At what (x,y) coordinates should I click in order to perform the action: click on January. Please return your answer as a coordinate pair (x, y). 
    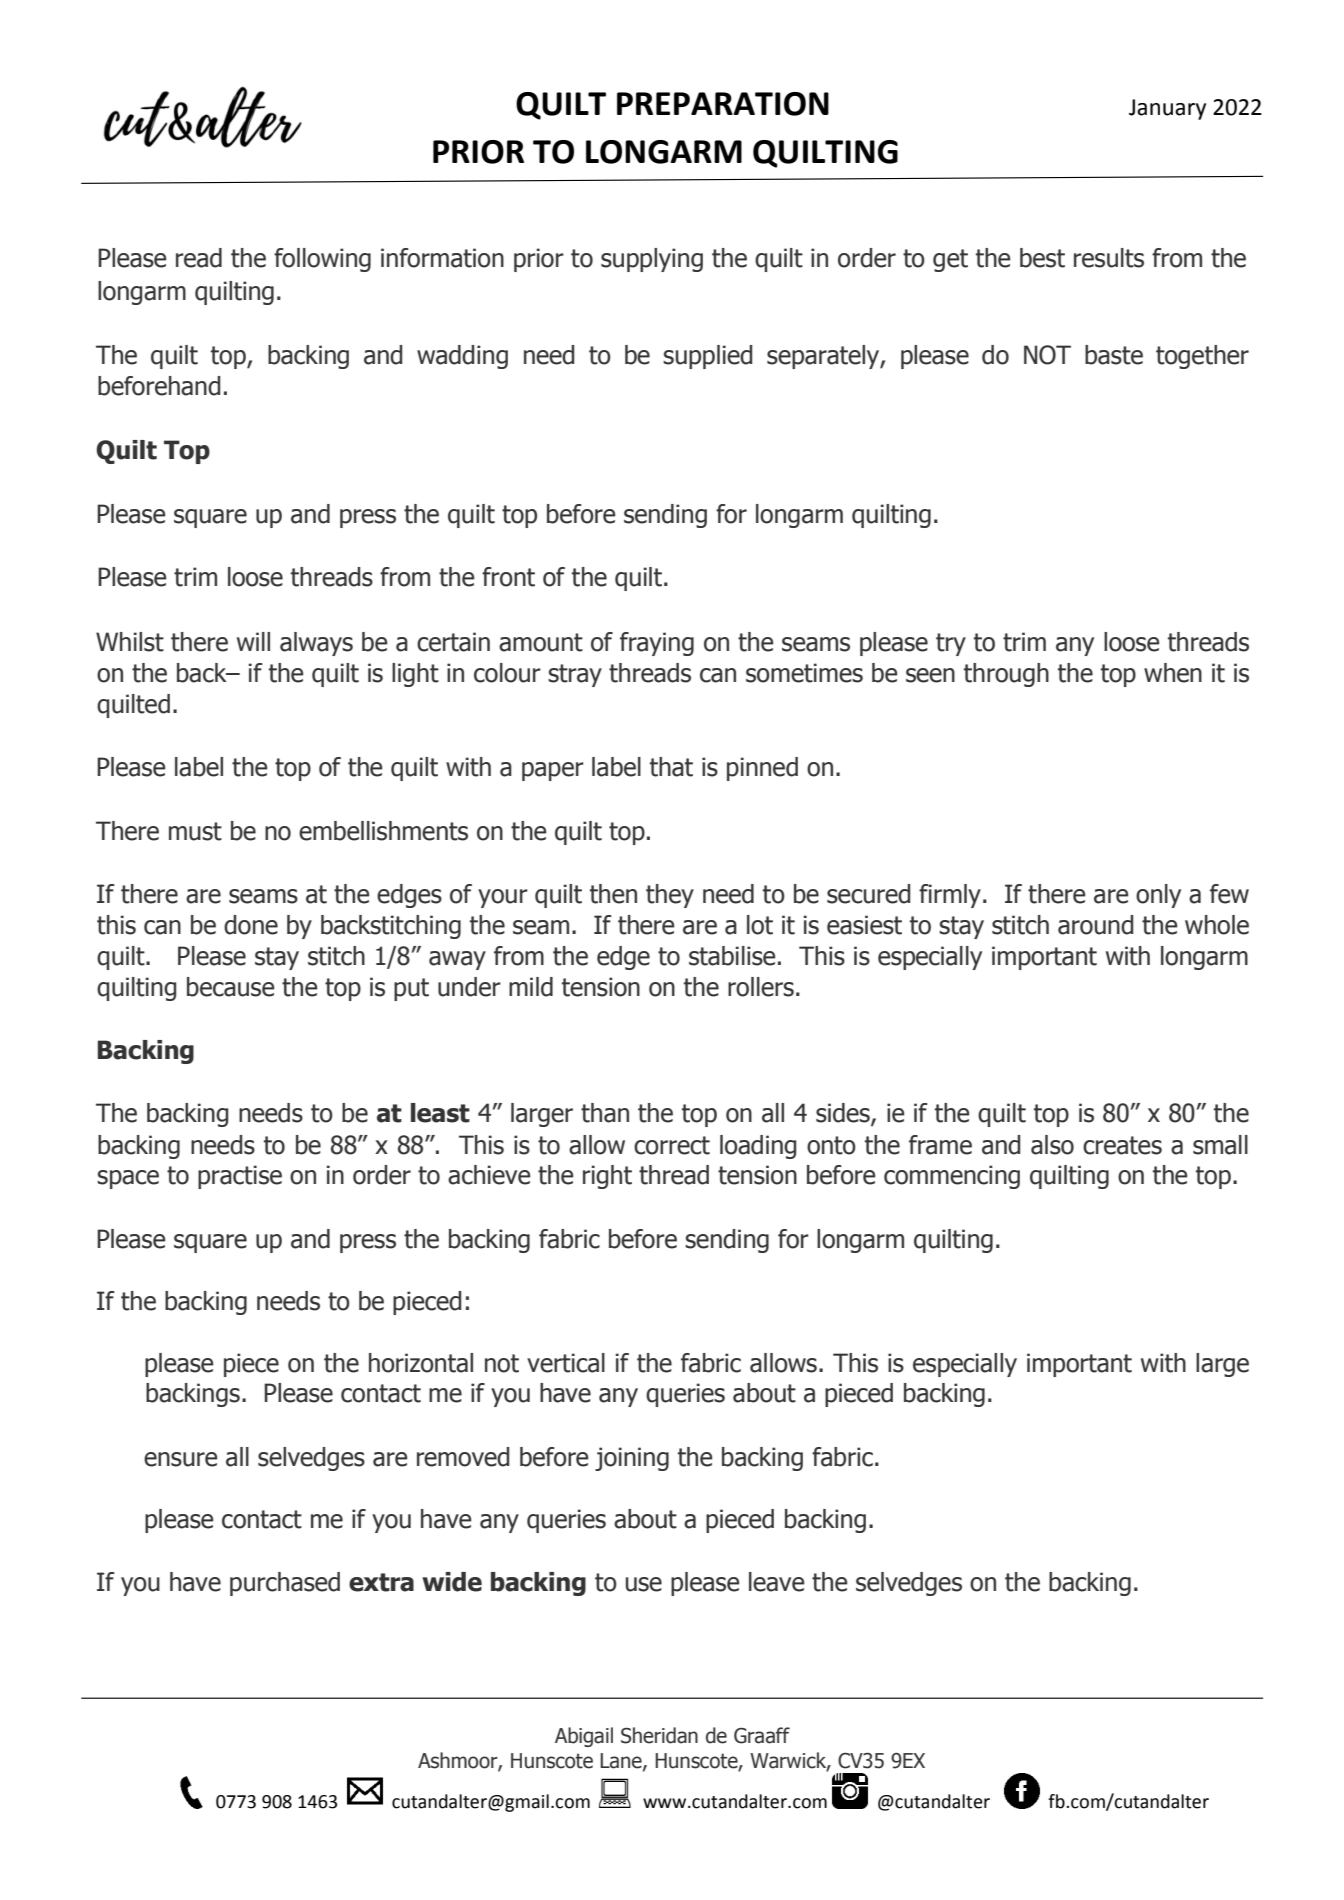
    Looking at the image, I should click on (1167, 109).
